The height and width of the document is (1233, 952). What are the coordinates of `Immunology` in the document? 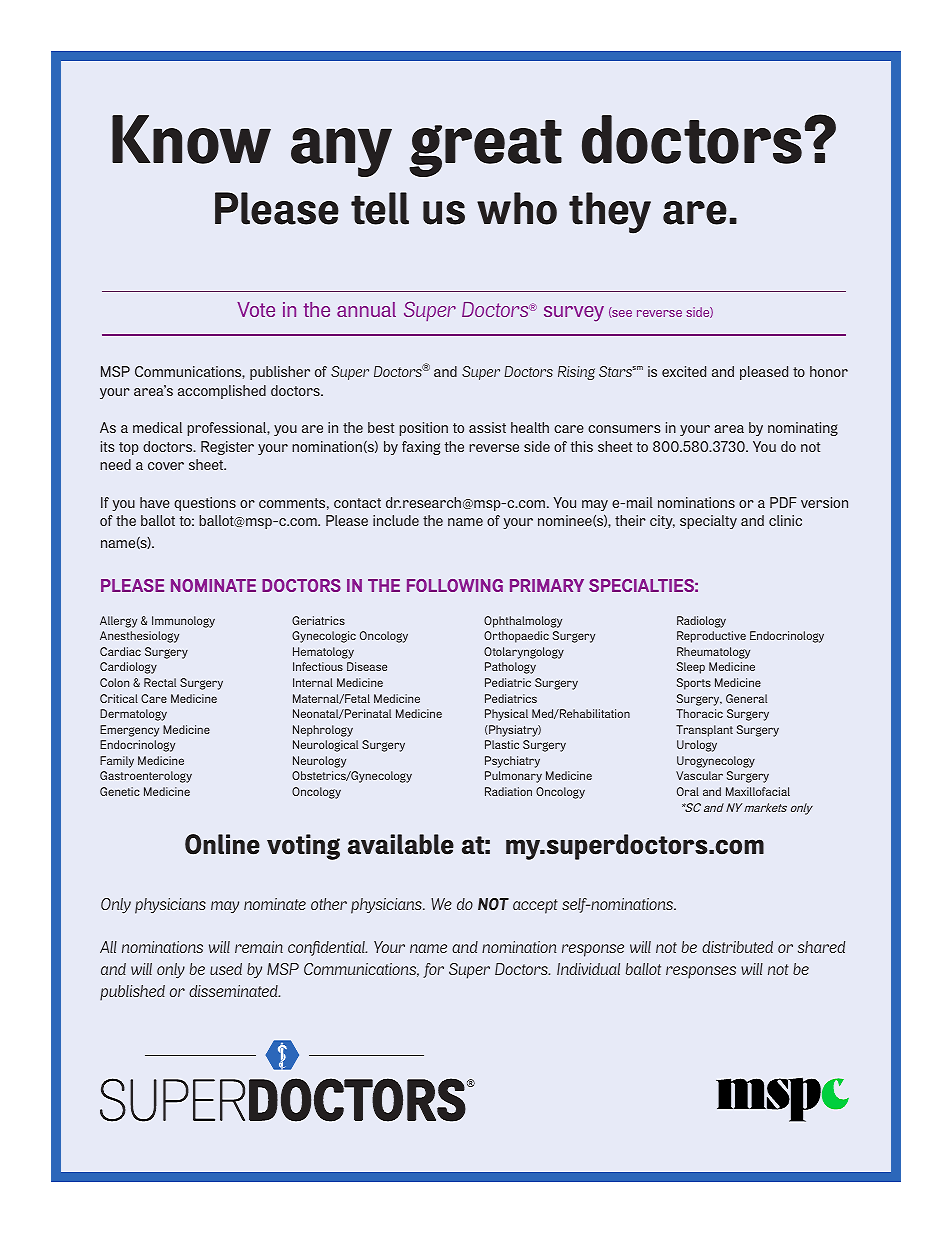 It's located at (183, 622).
